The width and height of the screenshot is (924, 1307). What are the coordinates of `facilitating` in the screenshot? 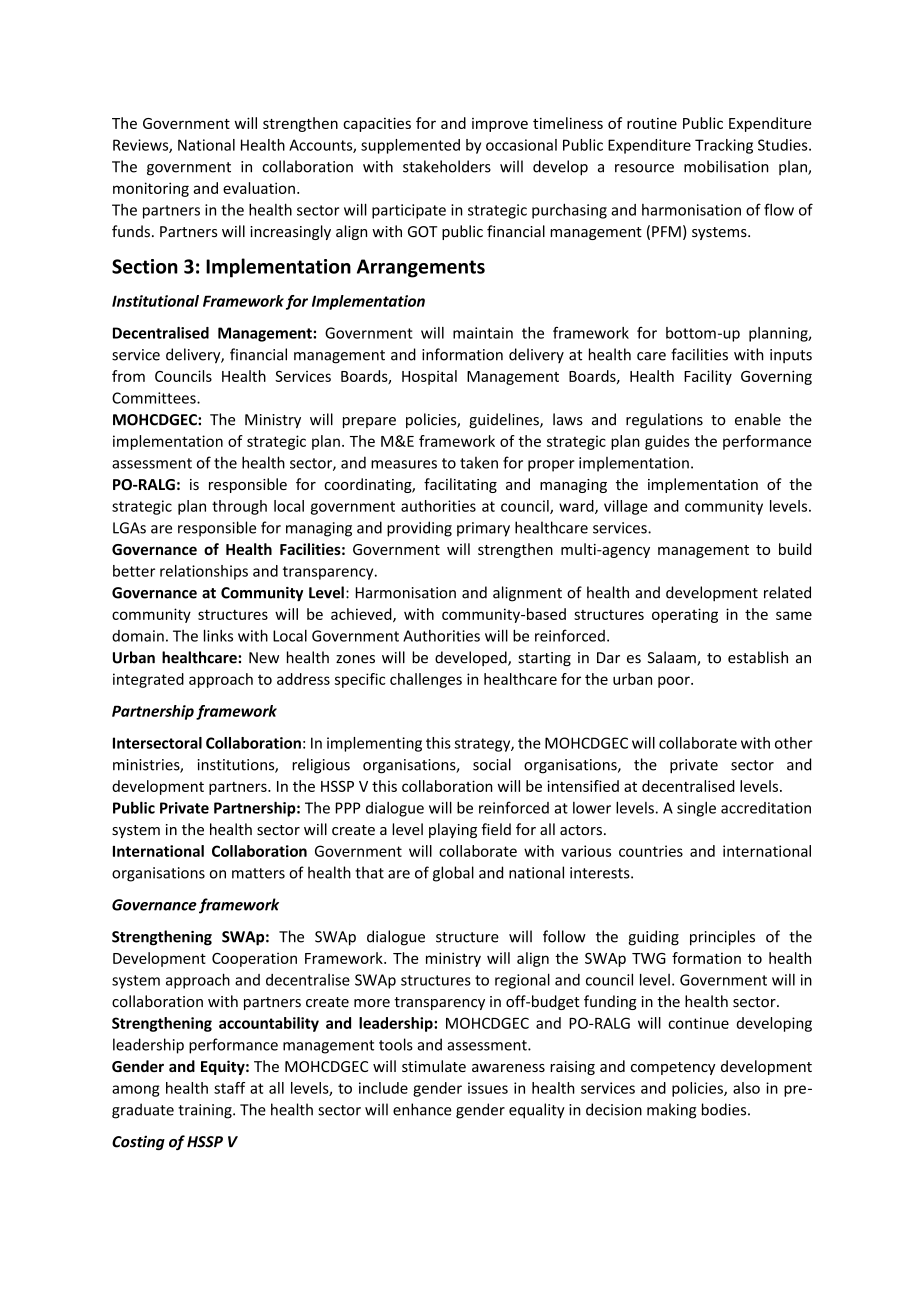 It's located at (460, 485).
